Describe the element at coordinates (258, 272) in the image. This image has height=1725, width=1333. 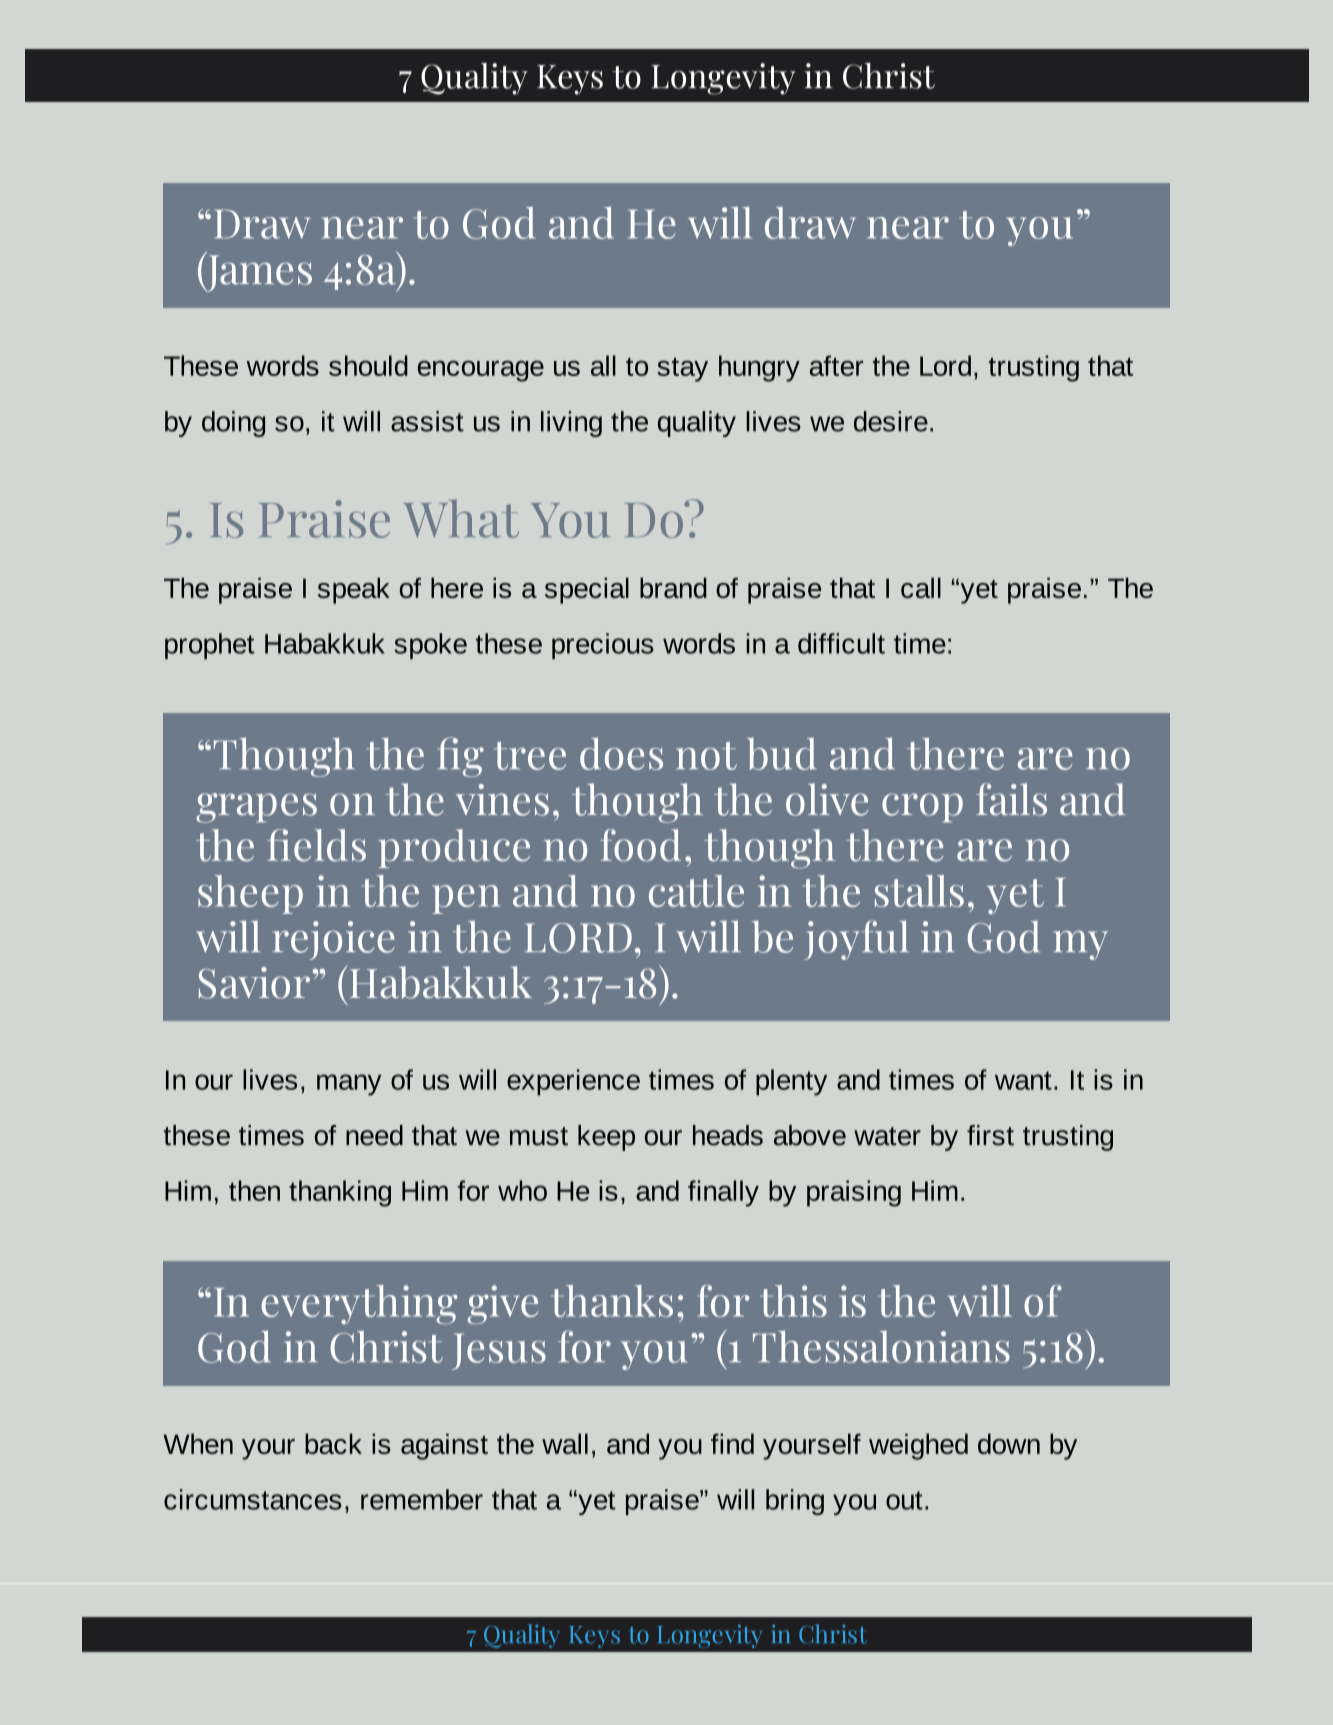
I see `James` at that location.
